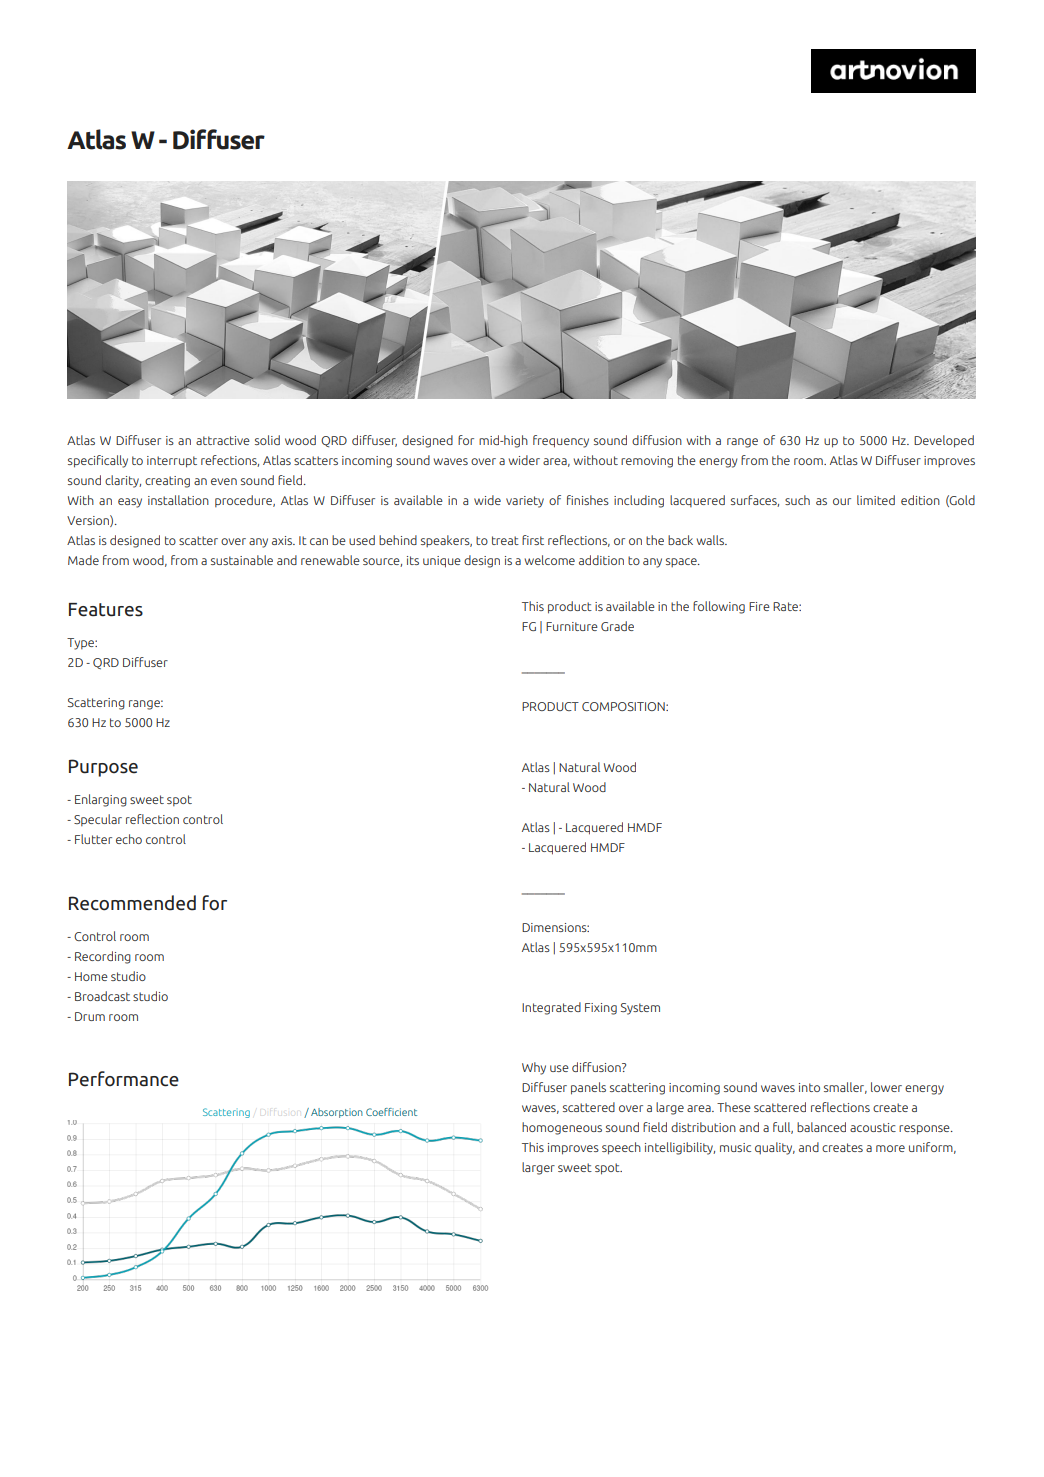  Describe the element at coordinates (876, 500) in the screenshot. I see `limited` at that location.
